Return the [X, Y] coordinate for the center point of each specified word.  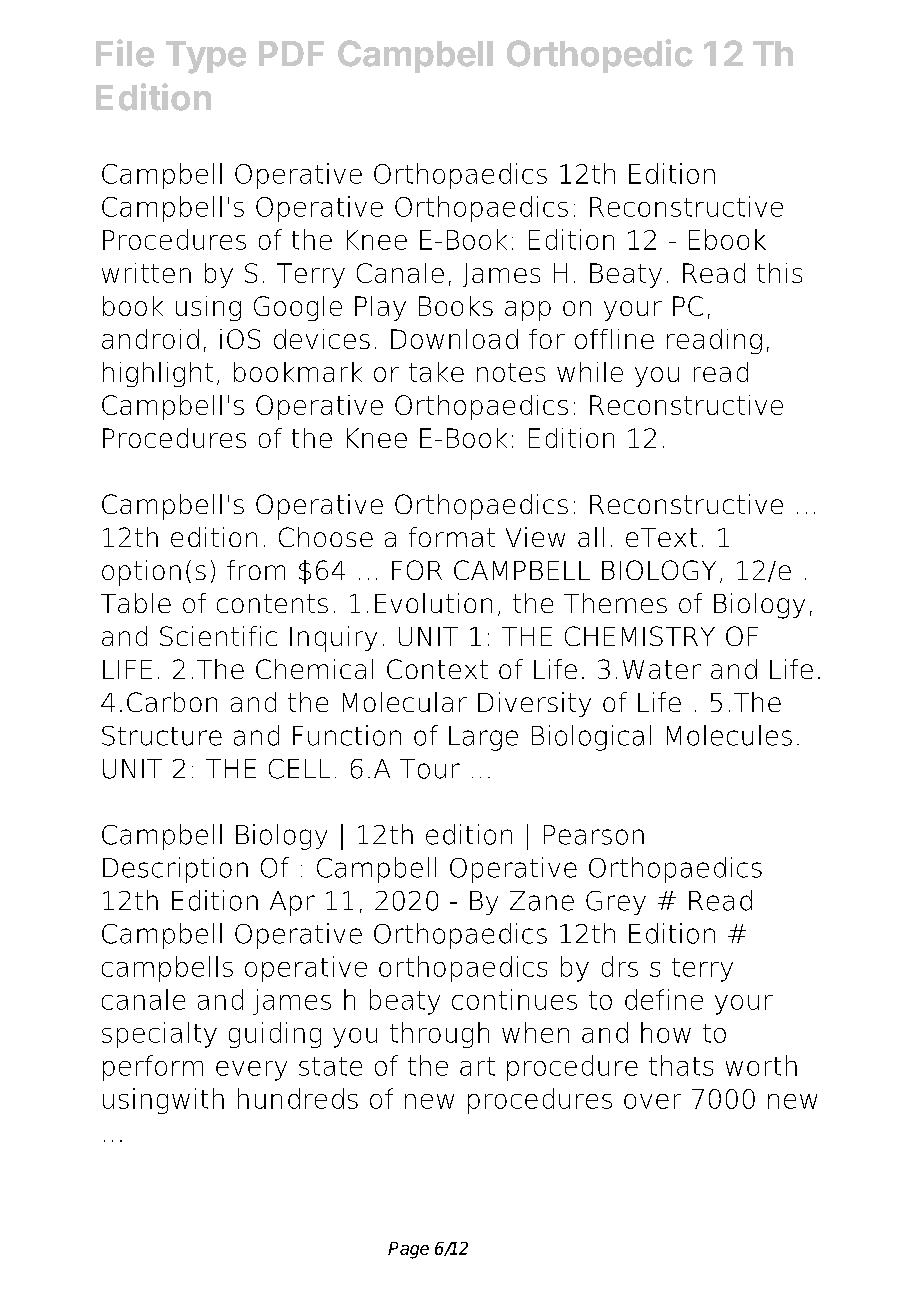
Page [408, 1250]
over [652, 1101]
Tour [430, 769]
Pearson [594, 835]
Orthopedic [600, 56]
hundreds [298, 1098]
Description [175, 870]
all [591, 537]
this [779, 273]
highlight [158, 374]
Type [206, 57]
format [452, 537]
